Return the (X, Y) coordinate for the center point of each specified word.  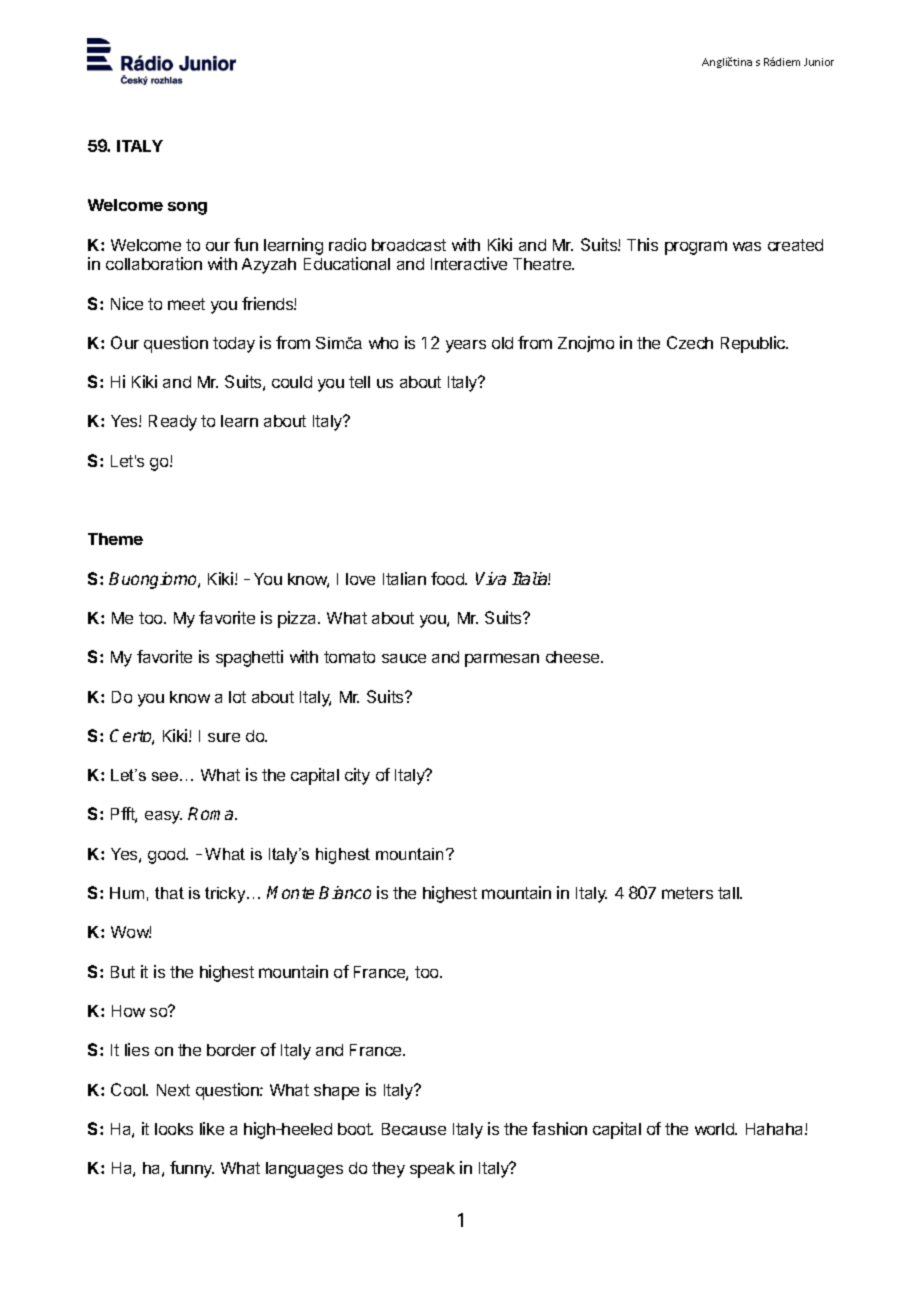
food (448, 578)
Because (414, 1129)
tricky (226, 895)
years (466, 346)
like (212, 1128)
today (234, 345)
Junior (819, 62)
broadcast (409, 245)
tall (729, 893)
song (187, 208)
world (715, 1129)
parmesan (502, 660)
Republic (754, 344)
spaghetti (249, 658)
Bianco (345, 892)
